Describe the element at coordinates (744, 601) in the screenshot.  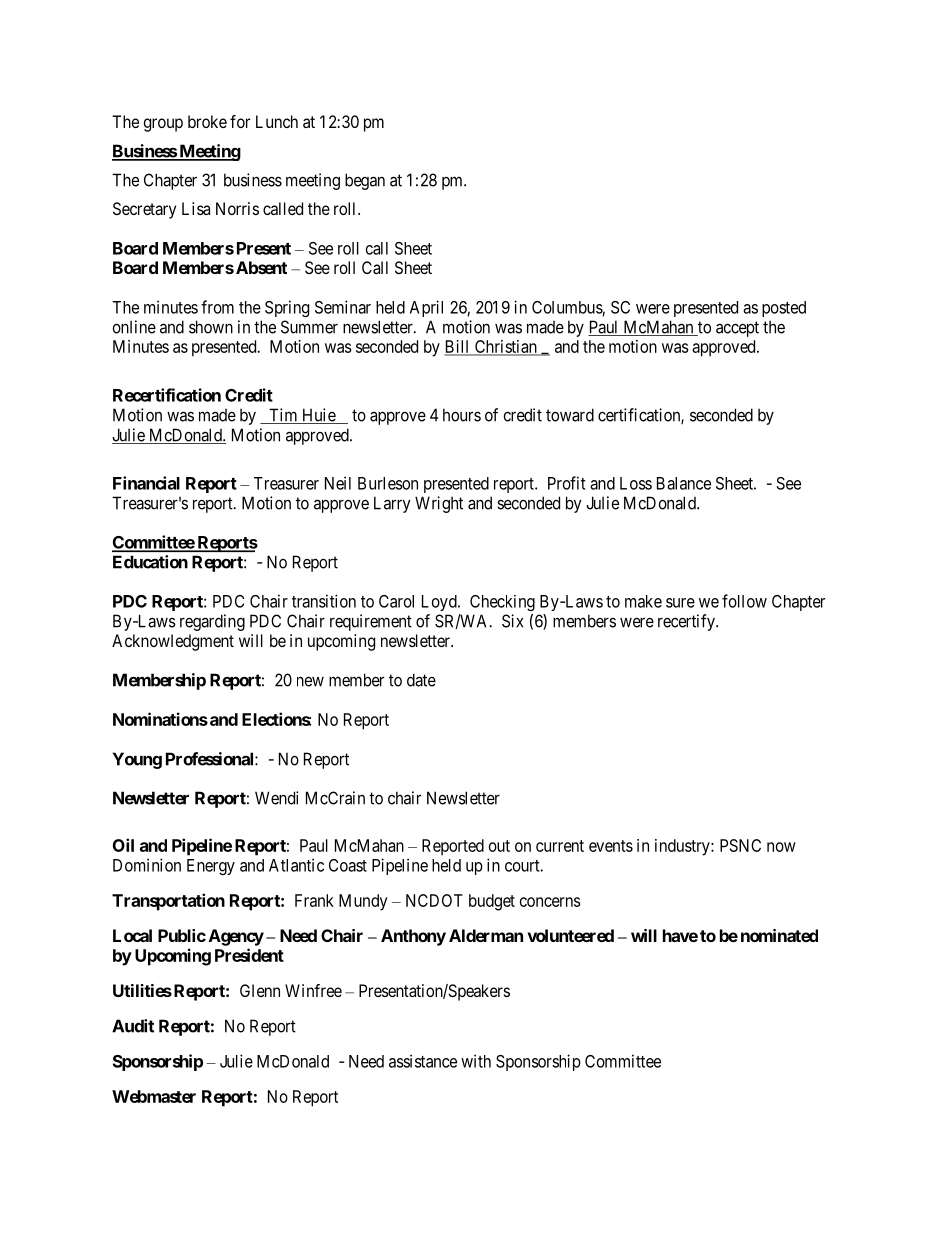
I see `follow` at that location.
